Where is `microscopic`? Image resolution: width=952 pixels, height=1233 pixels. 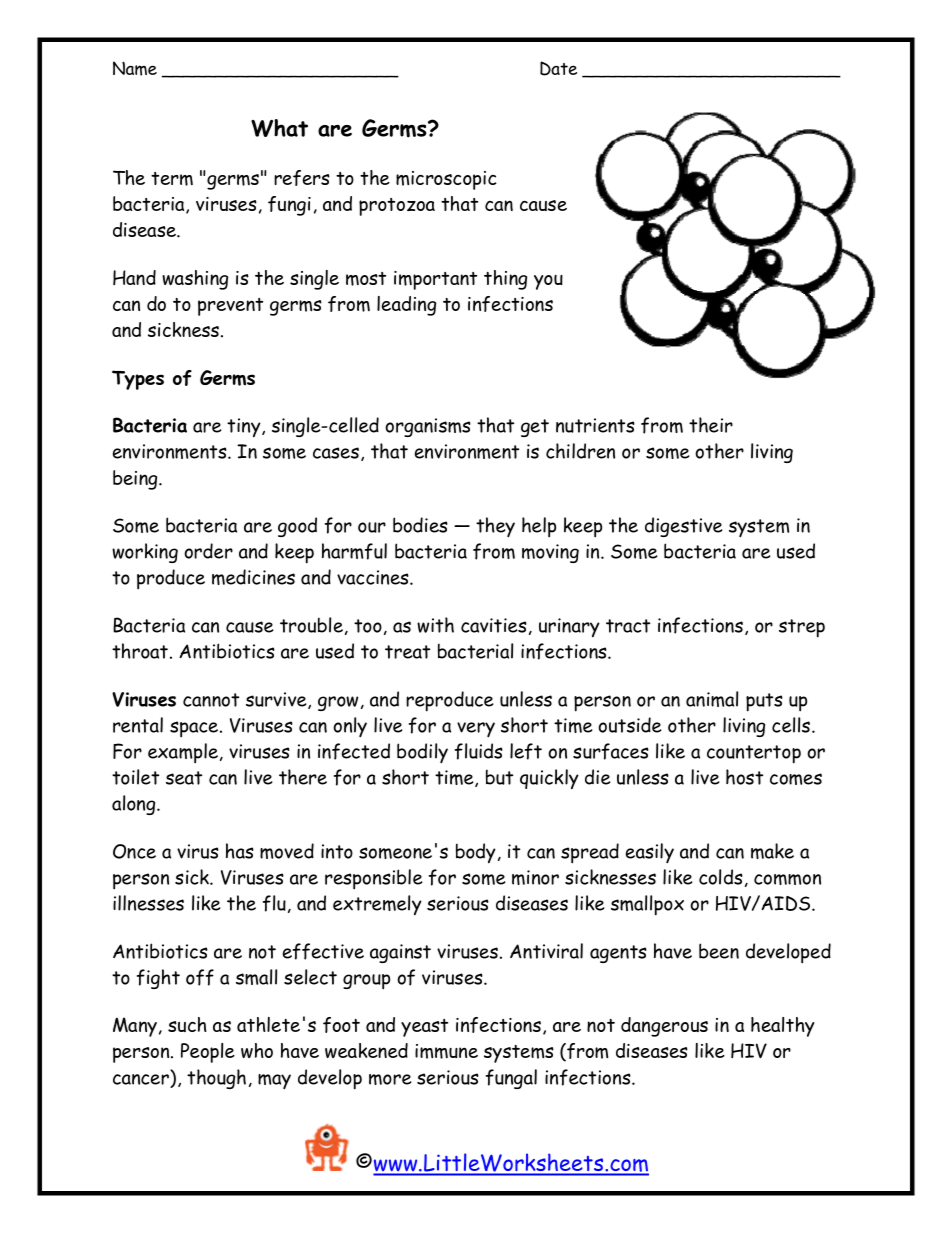 microscopic is located at coordinates (446, 180).
